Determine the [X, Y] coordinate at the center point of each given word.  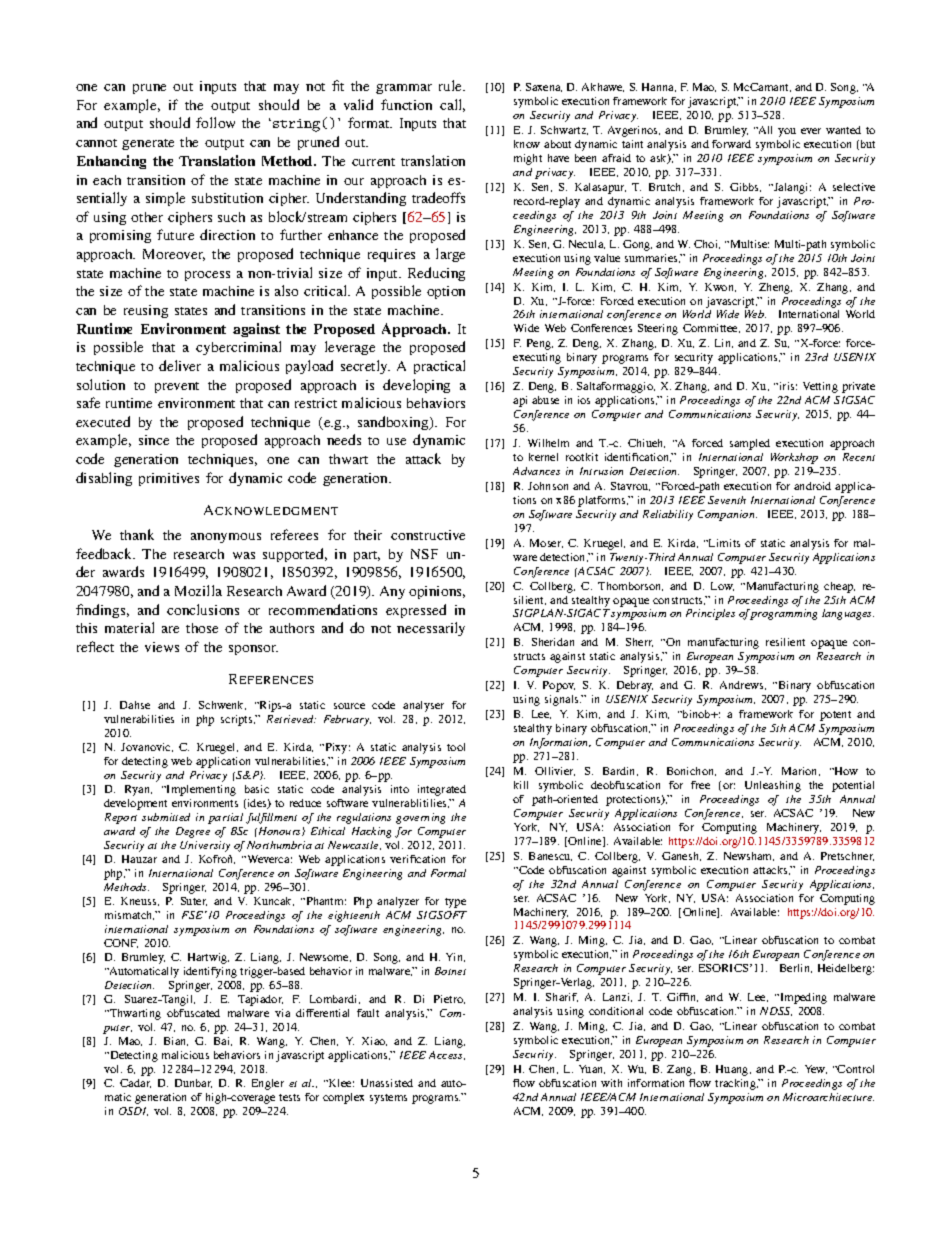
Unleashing [773, 786]
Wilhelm [548, 443]
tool [456, 747]
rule [452, 85]
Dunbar [193, 1083]
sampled [750, 444]
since [154, 440]
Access [447, 1055]
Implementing [200, 790]
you [787, 132]
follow [215, 122]
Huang [733, 1070]
